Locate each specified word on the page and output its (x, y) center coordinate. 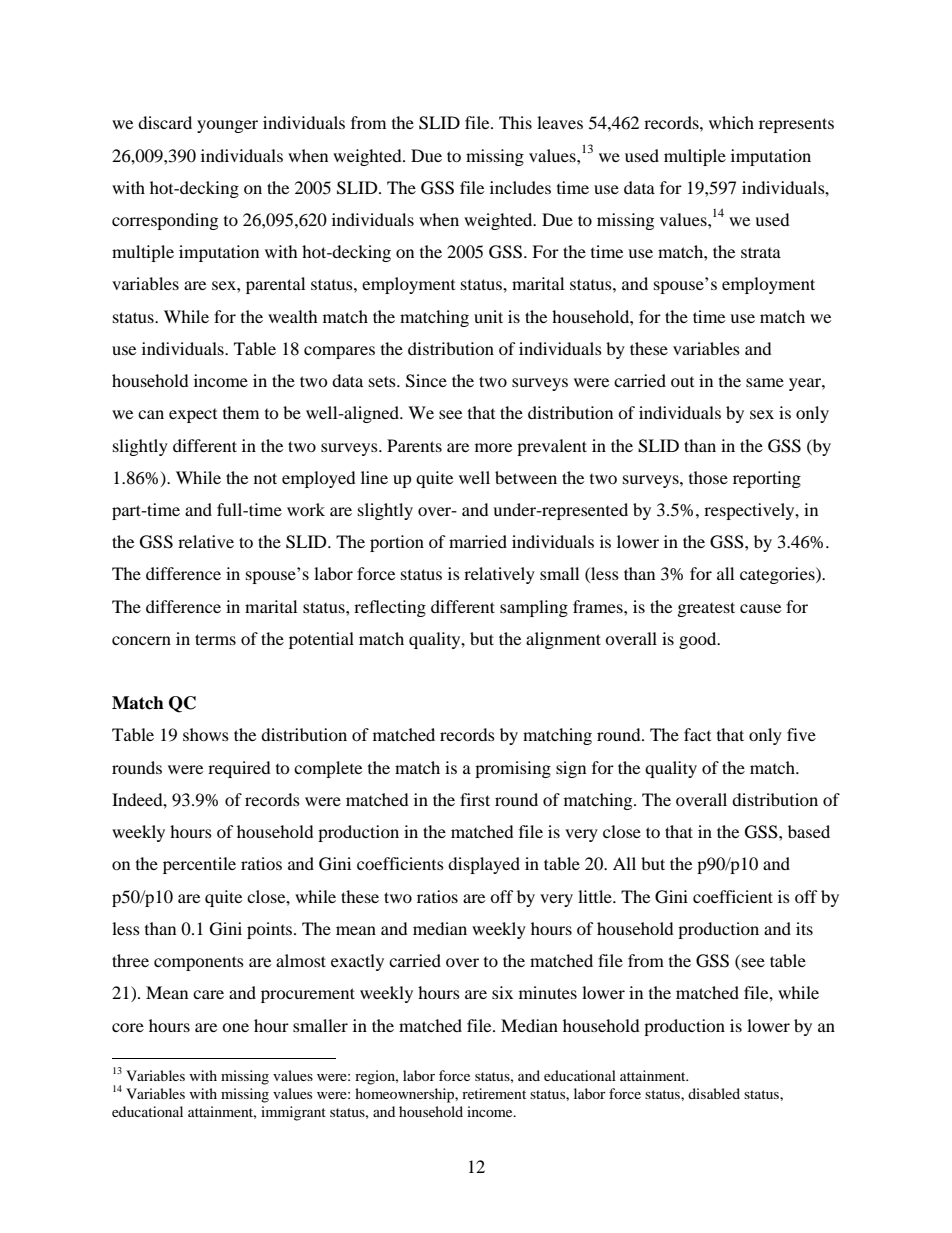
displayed (484, 865)
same (765, 382)
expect (193, 416)
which (731, 122)
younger (227, 126)
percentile (199, 865)
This (515, 122)
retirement (494, 1093)
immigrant (293, 1113)
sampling (534, 608)
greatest (706, 609)
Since (426, 381)
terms (215, 639)
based (809, 831)
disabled (714, 1093)
